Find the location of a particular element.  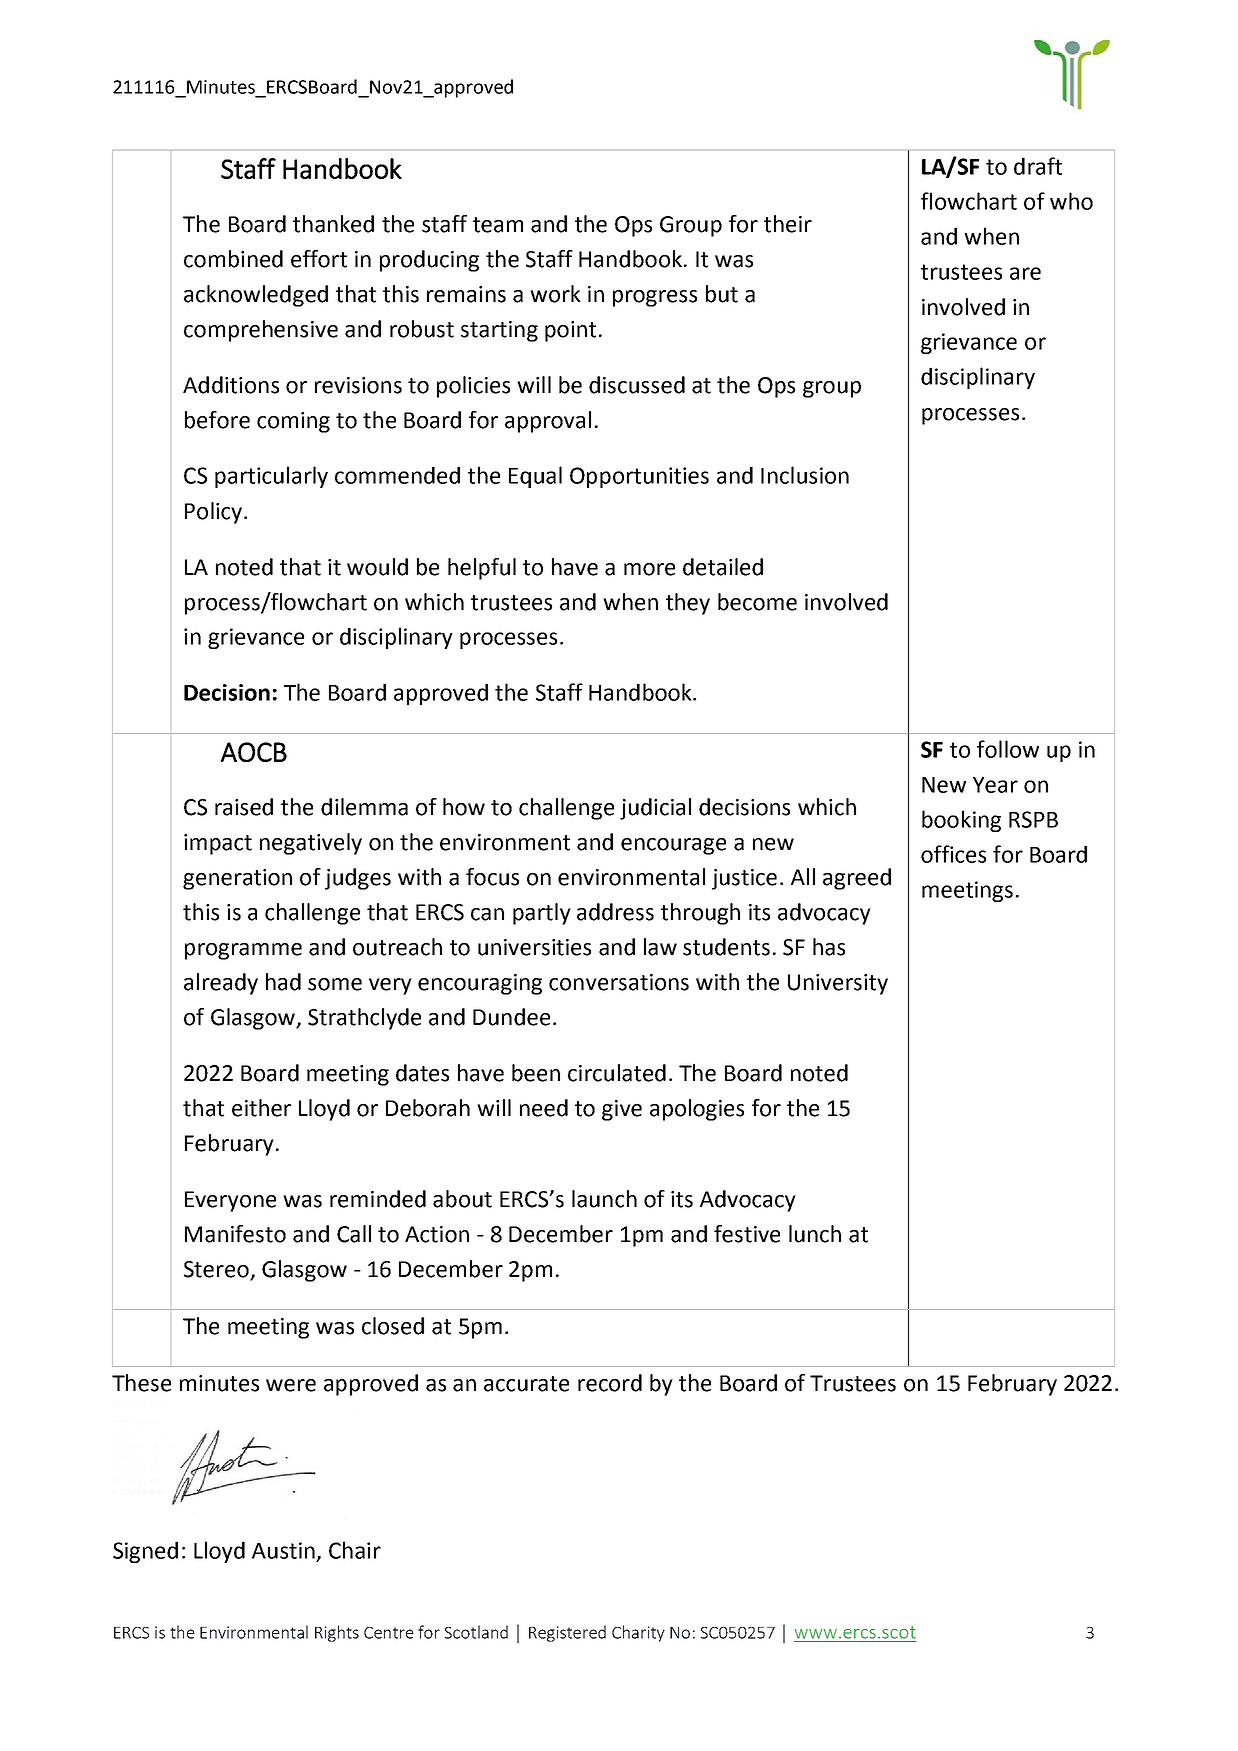

Austin is located at coordinates (283, 1550).
